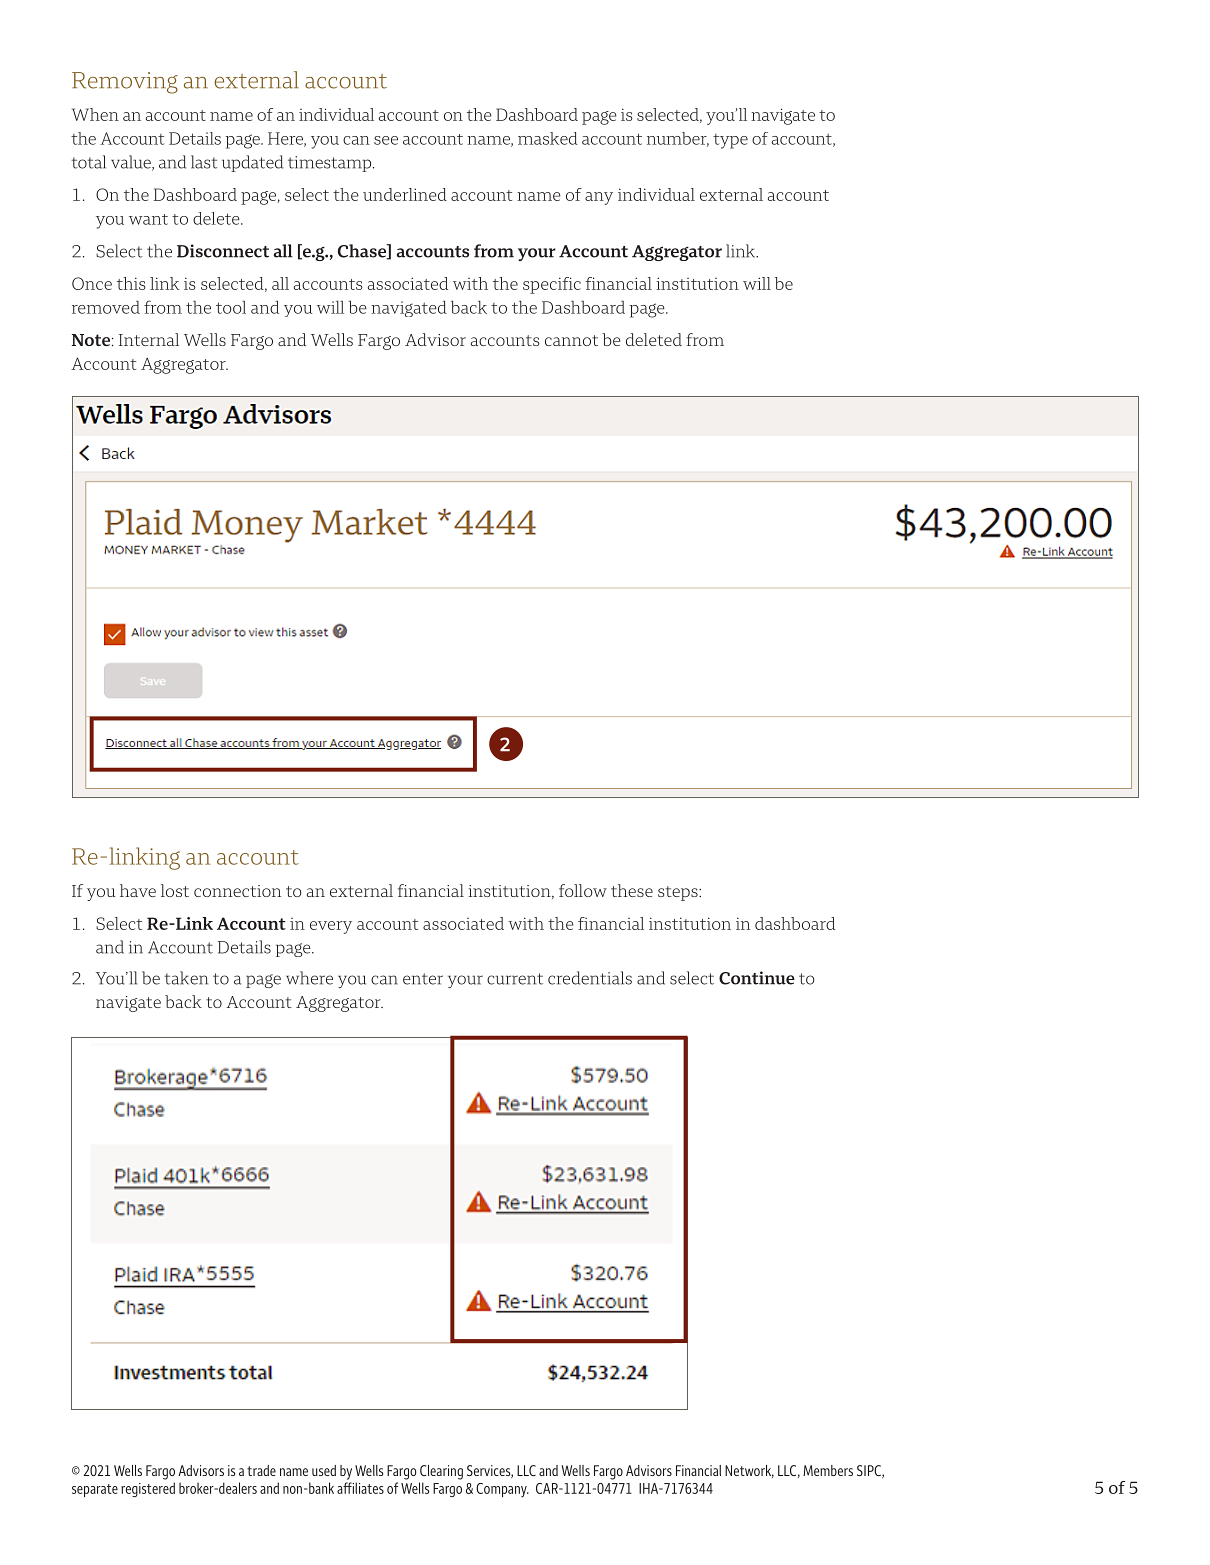 The width and height of the screenshot is (1210, 1565). Describe the element at coordinates (204, 162) in the screenshot. I see `last` at that location.
